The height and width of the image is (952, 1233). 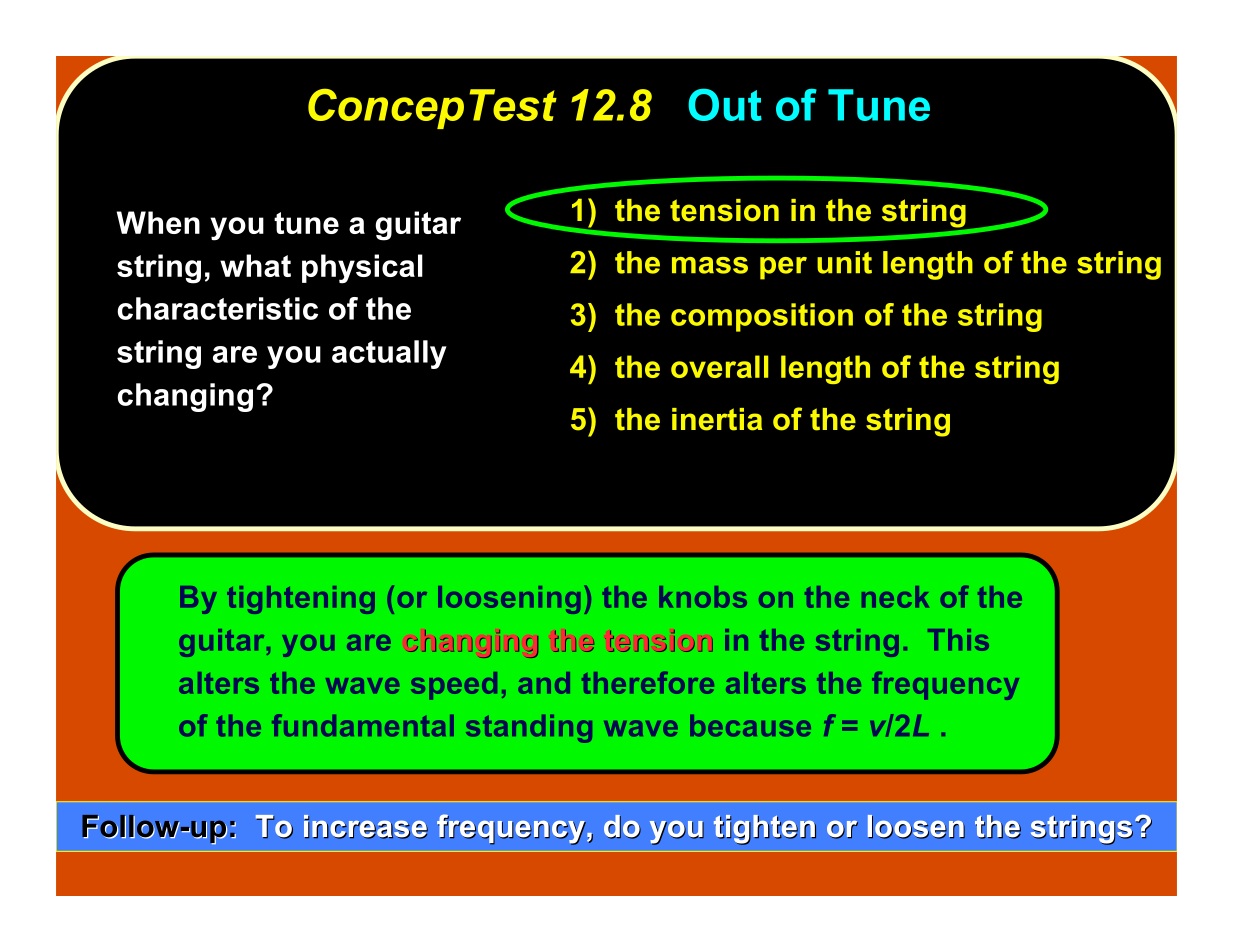 I want to click on speed, so click(x=454, y=685).
